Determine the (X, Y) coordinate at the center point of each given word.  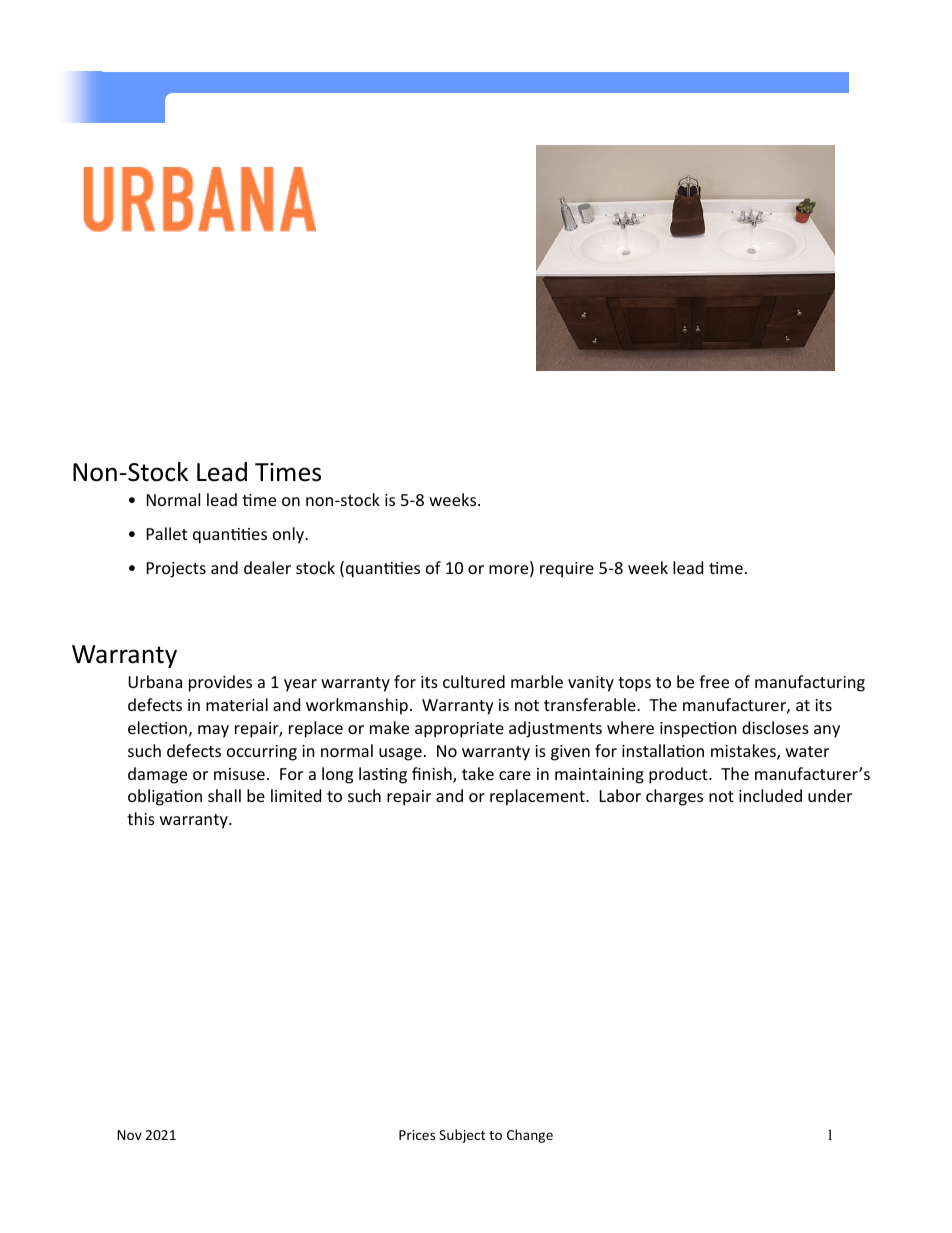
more (510, 571)
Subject (462, 1136)
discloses (775, 727)
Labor (620, 795)
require (567, 570)
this (141, 818)
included (770, 795)
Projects (176, 570)
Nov (129, 1135)
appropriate (459, 730)
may (213, 731)
